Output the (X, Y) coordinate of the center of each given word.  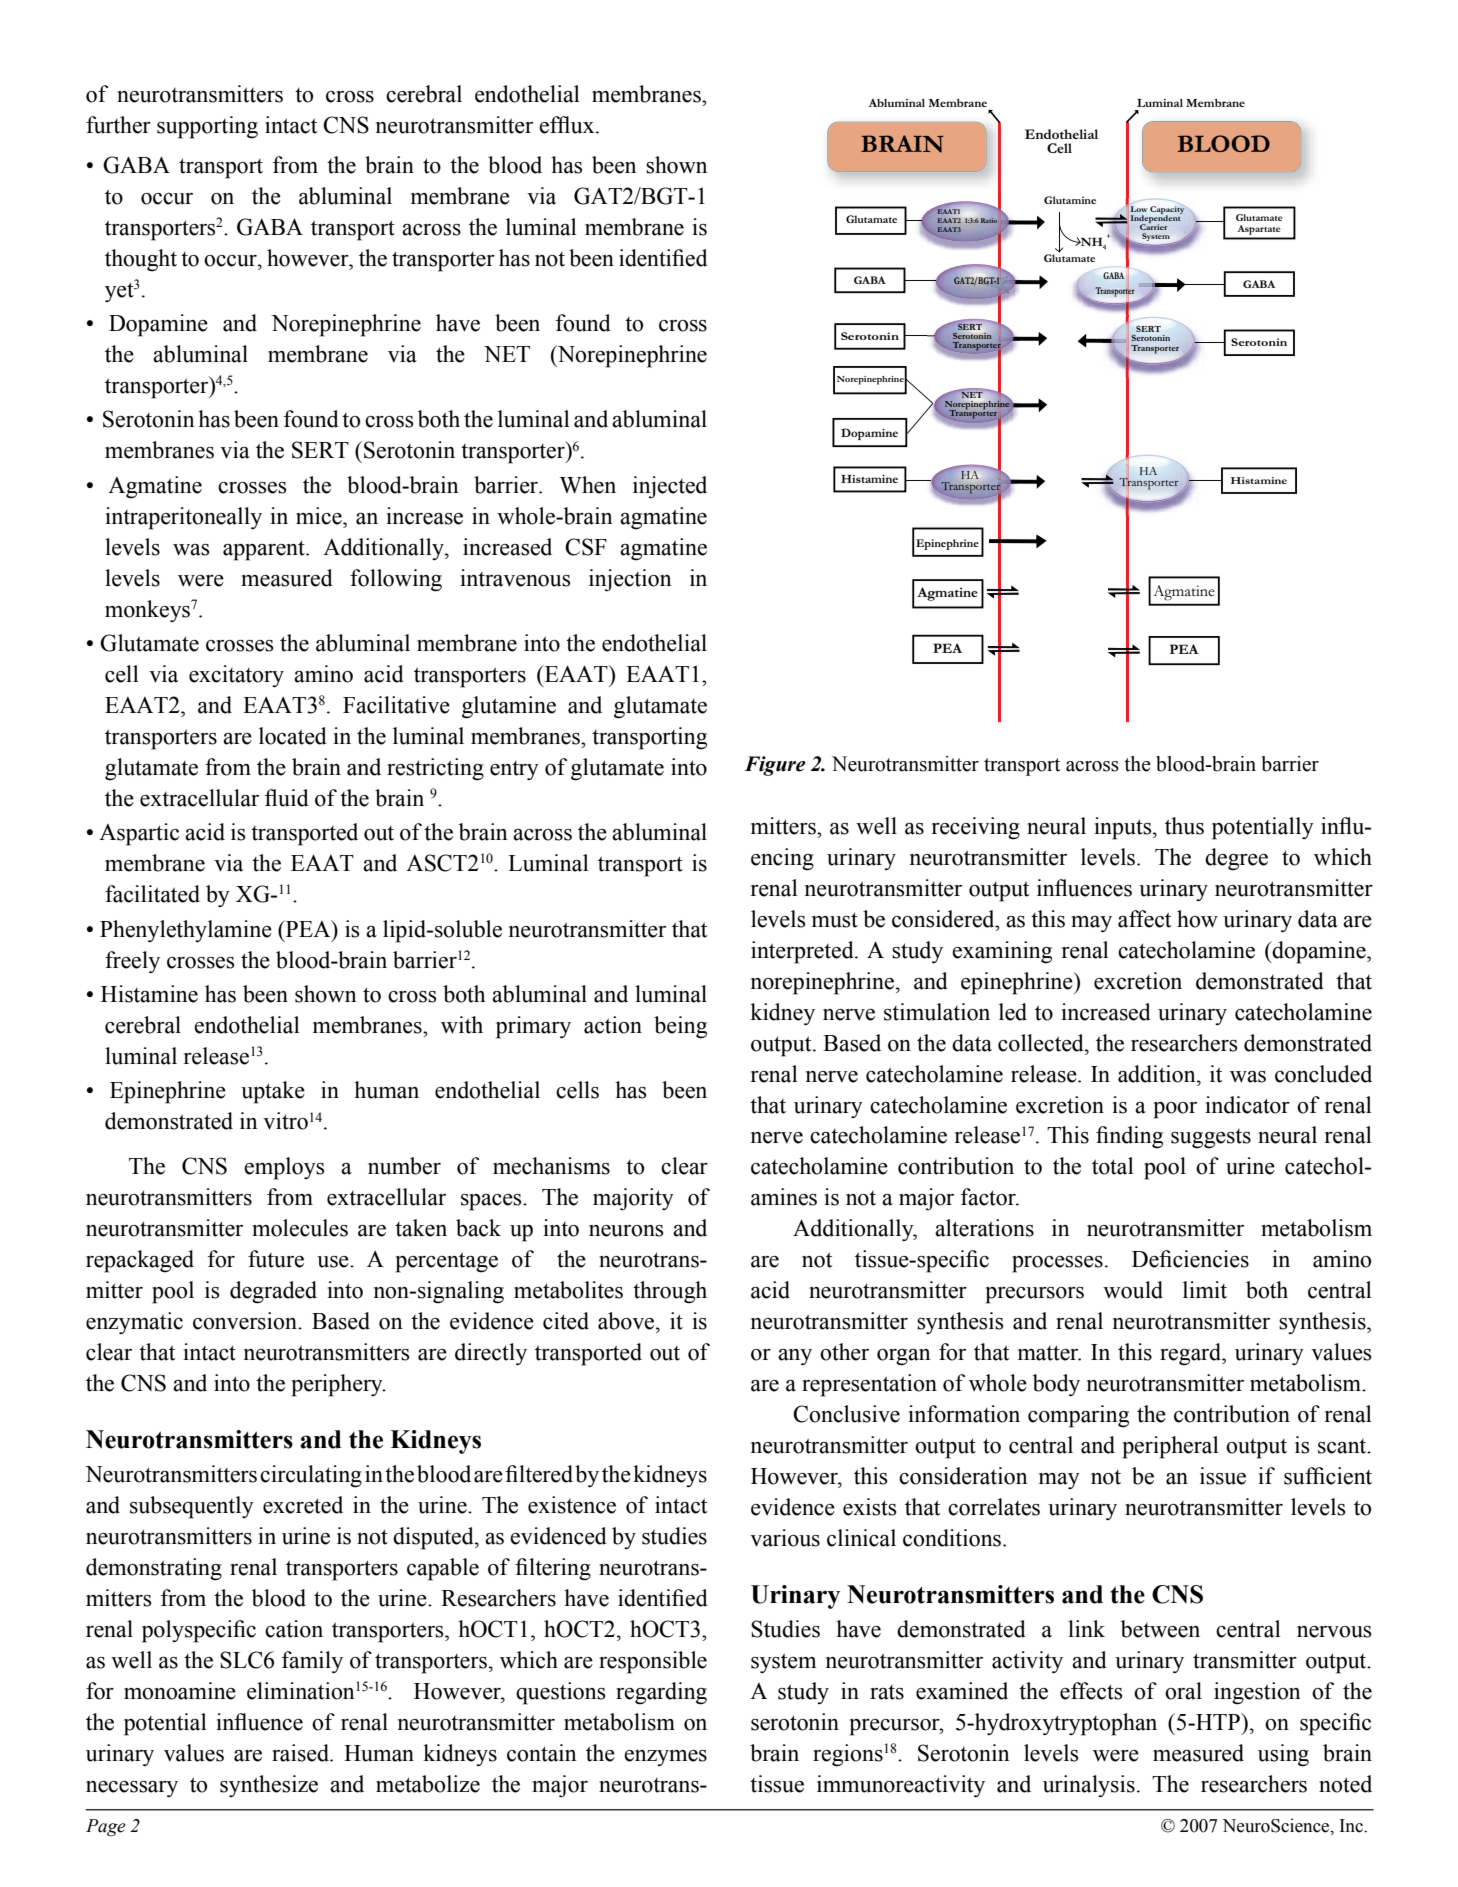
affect (1145, 919)
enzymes (665, 1758)
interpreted (803, 952)
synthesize (269, 1786)
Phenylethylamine (186, 931)
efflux (568, 125)
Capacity (1167, 211)
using (1283, 1755)
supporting (207, 127)
